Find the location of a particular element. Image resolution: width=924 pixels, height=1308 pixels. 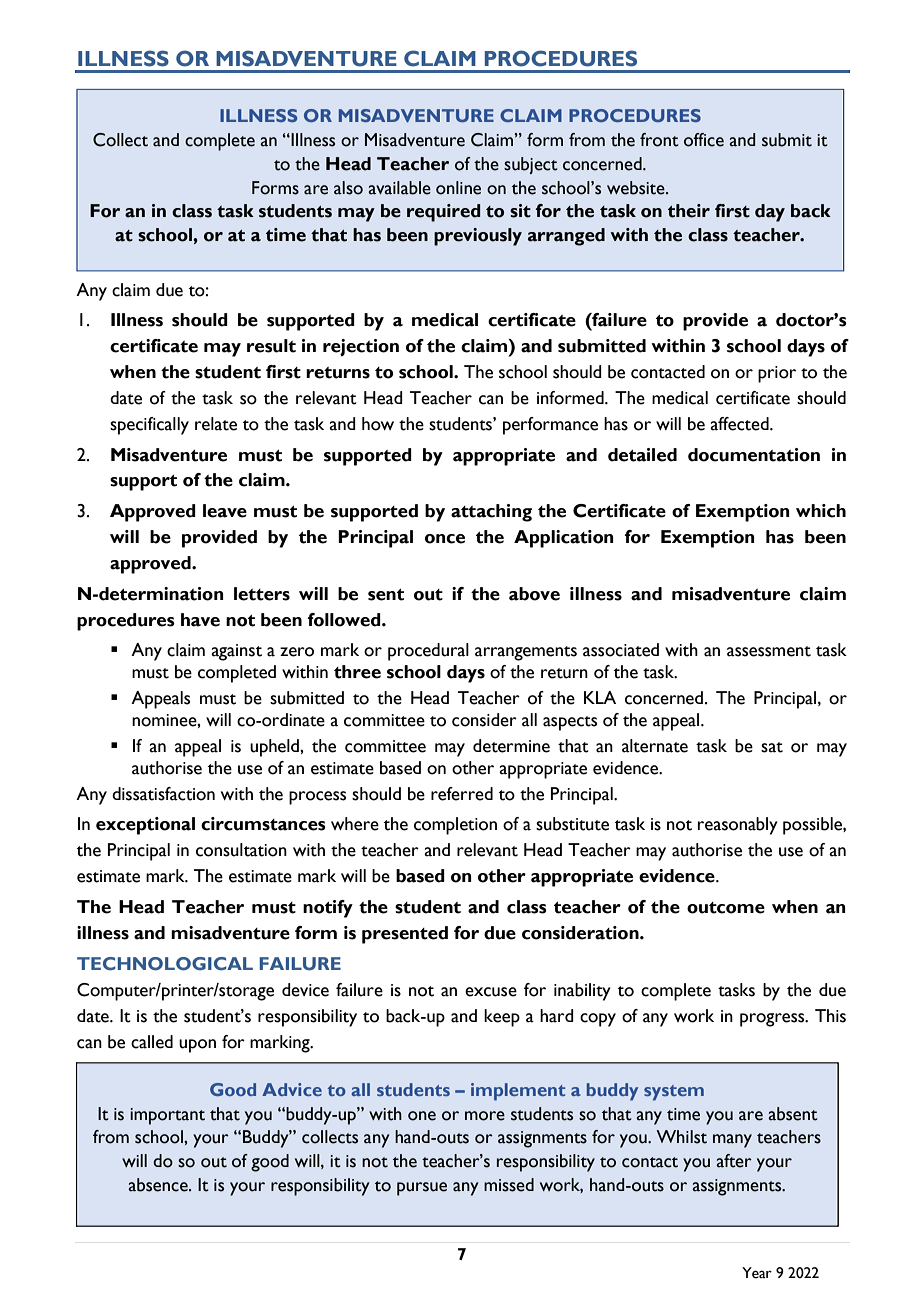

online is located at coordinates (458, 188).
